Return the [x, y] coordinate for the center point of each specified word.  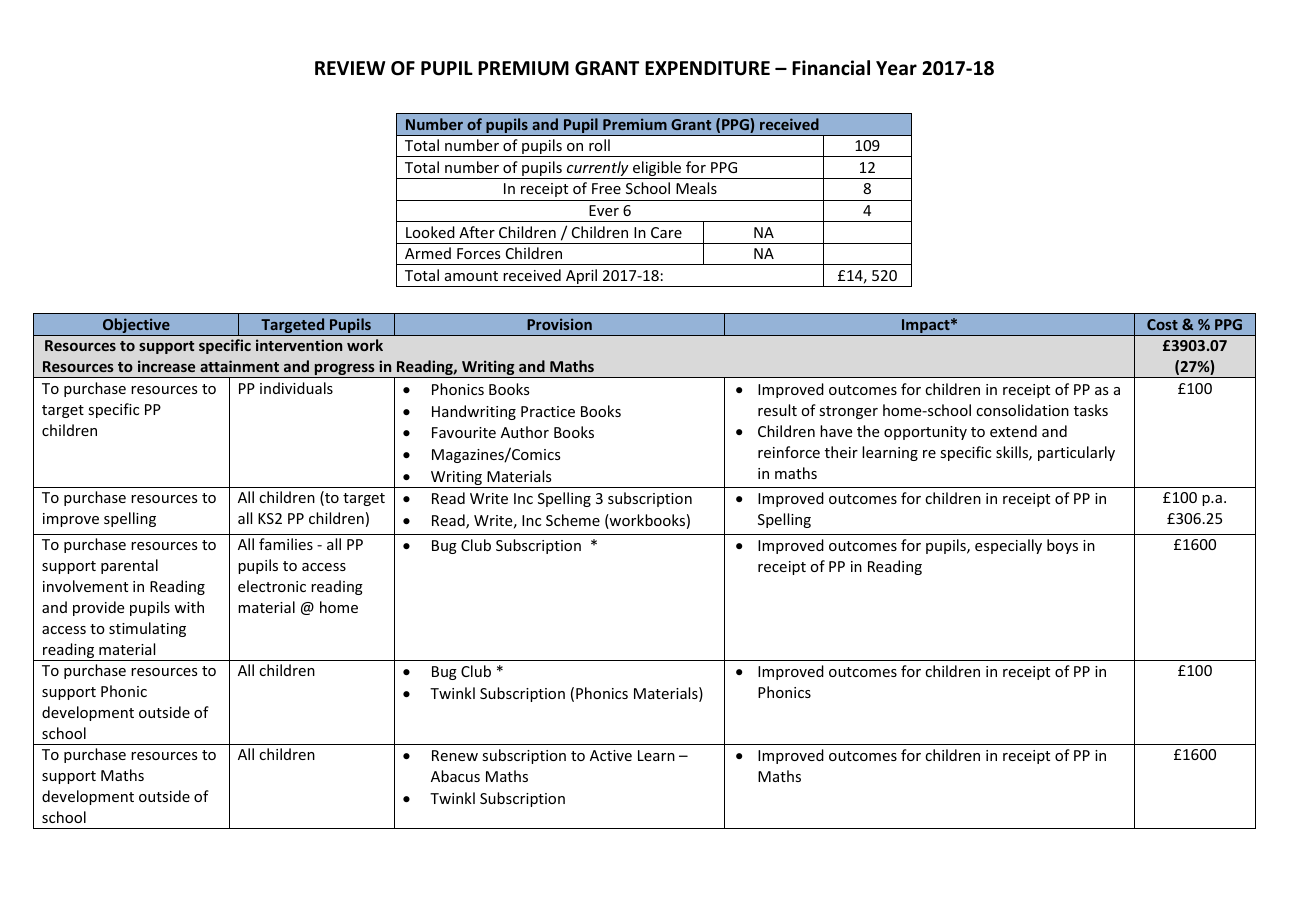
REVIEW [350, 68]
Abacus [455, 776]
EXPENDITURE [707, 68]
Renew [455, 755]
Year [896, 68]
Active [611, 755]
